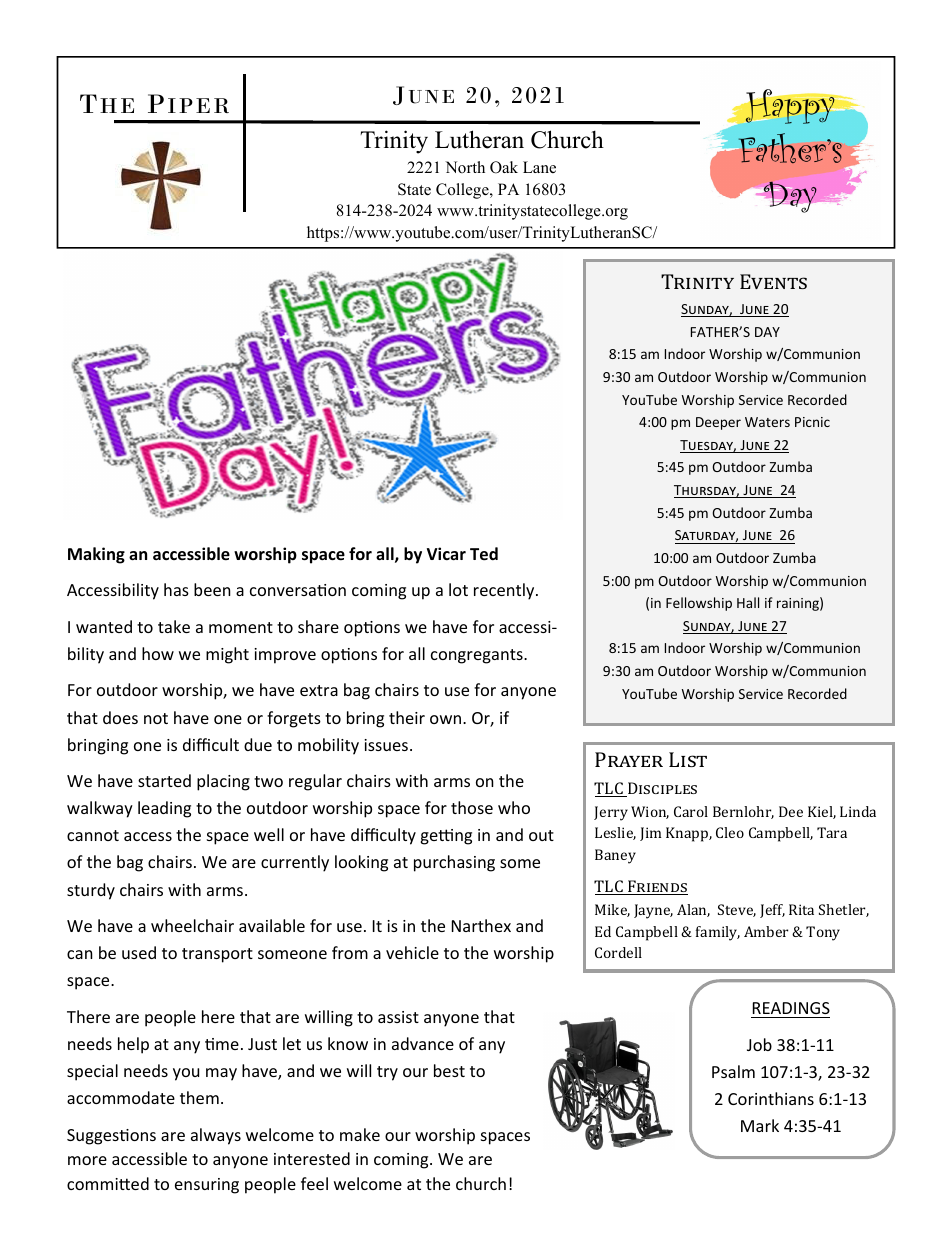 The height and width of the screenshot is (1233, 952). I want to click on those, so click(472, 807).
